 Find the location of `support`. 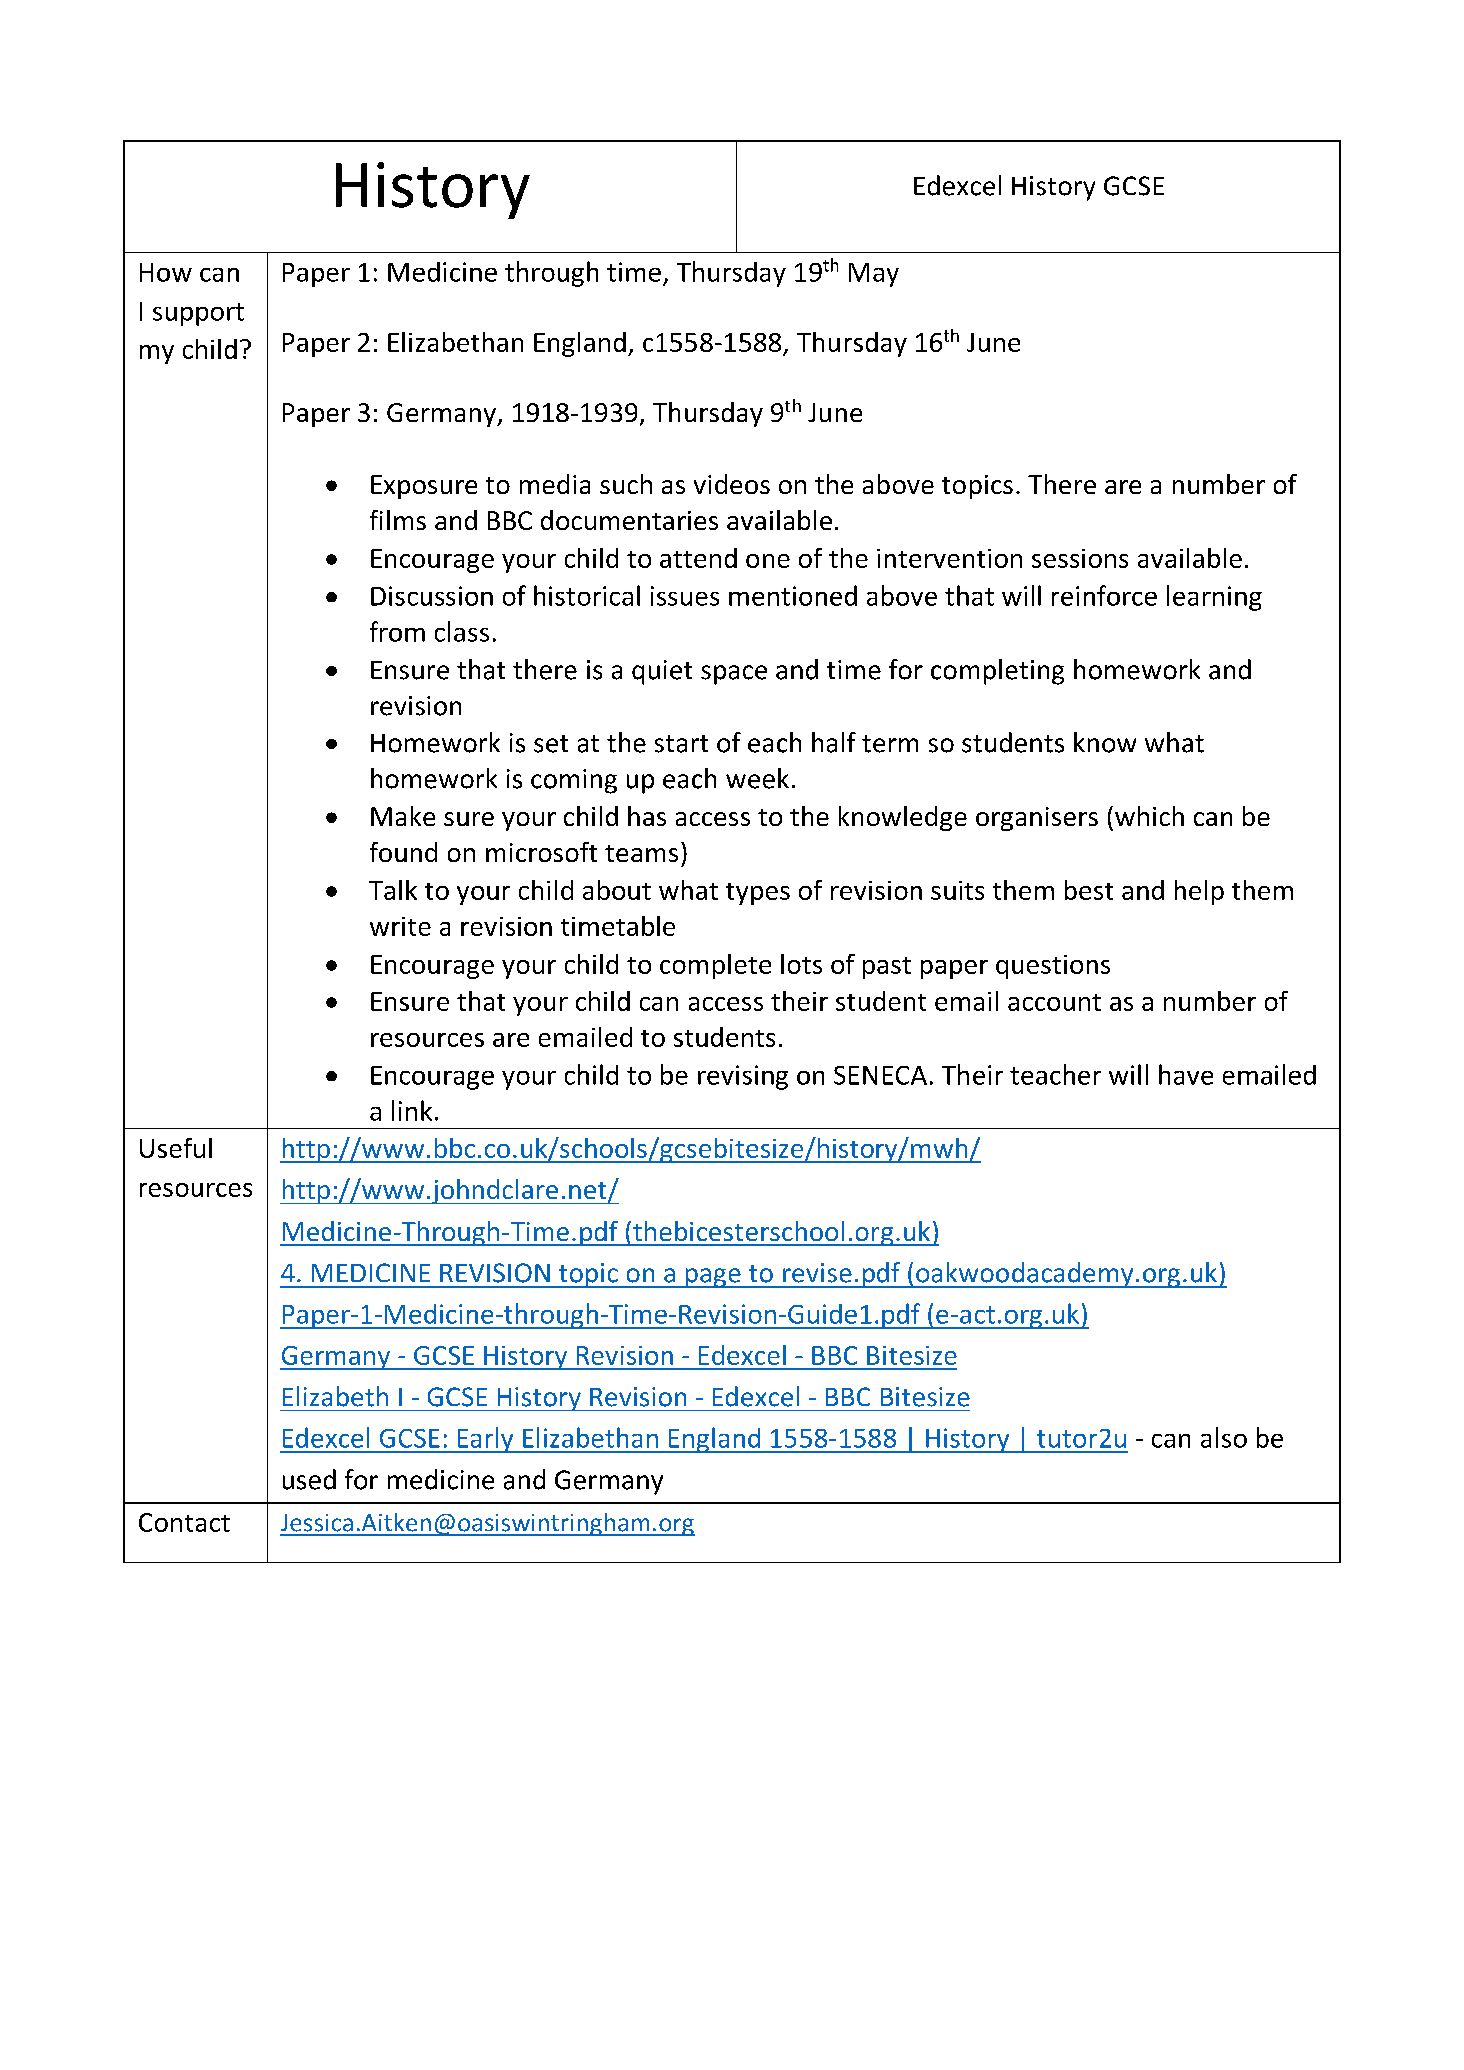

support is located at coordinates (198, 314).
